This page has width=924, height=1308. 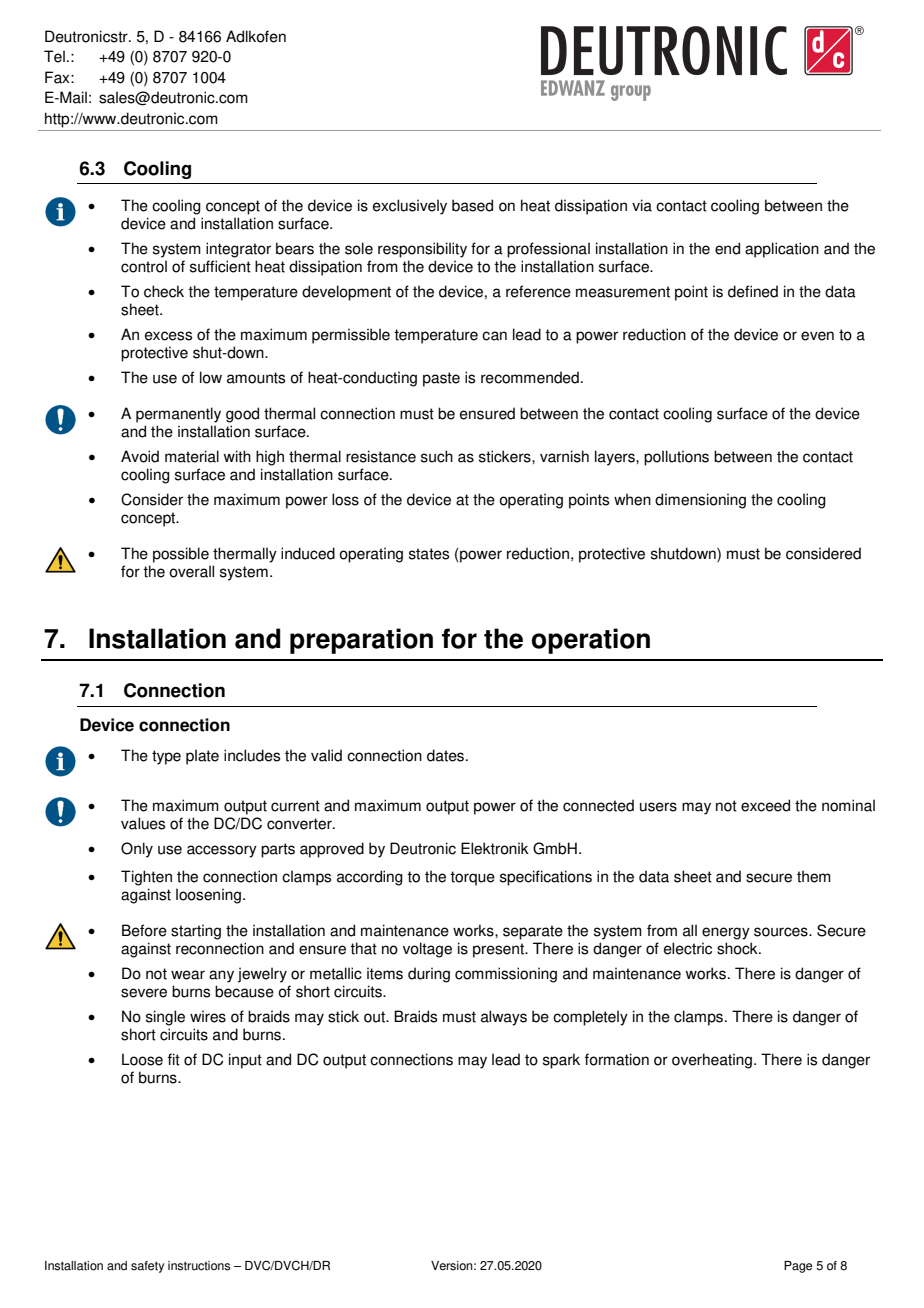 What do you see at coordinates (561, 1061) in the page?
I see `spark` at bounding box center [561, 1061].
